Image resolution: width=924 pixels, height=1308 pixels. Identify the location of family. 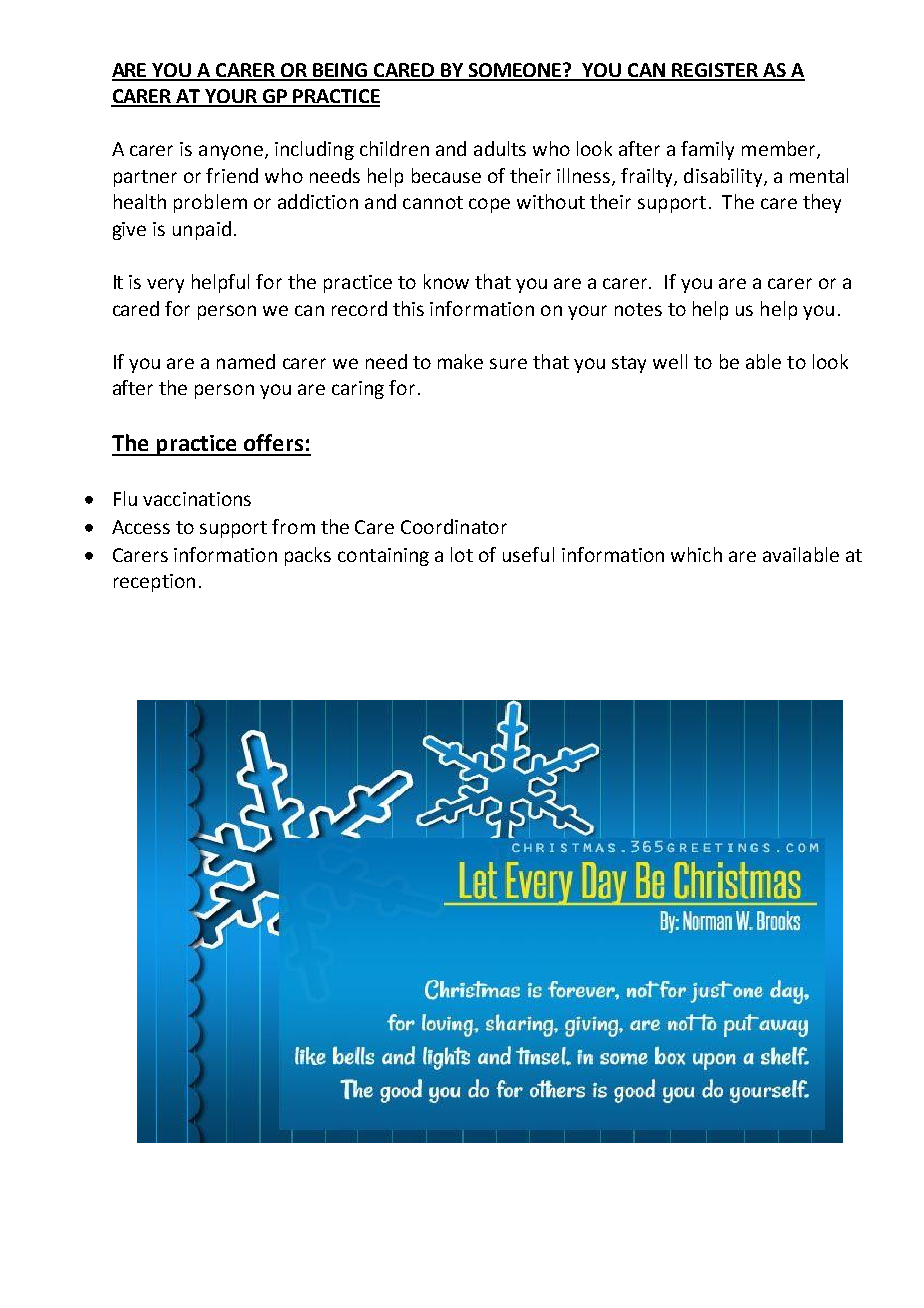
(707, 150).
